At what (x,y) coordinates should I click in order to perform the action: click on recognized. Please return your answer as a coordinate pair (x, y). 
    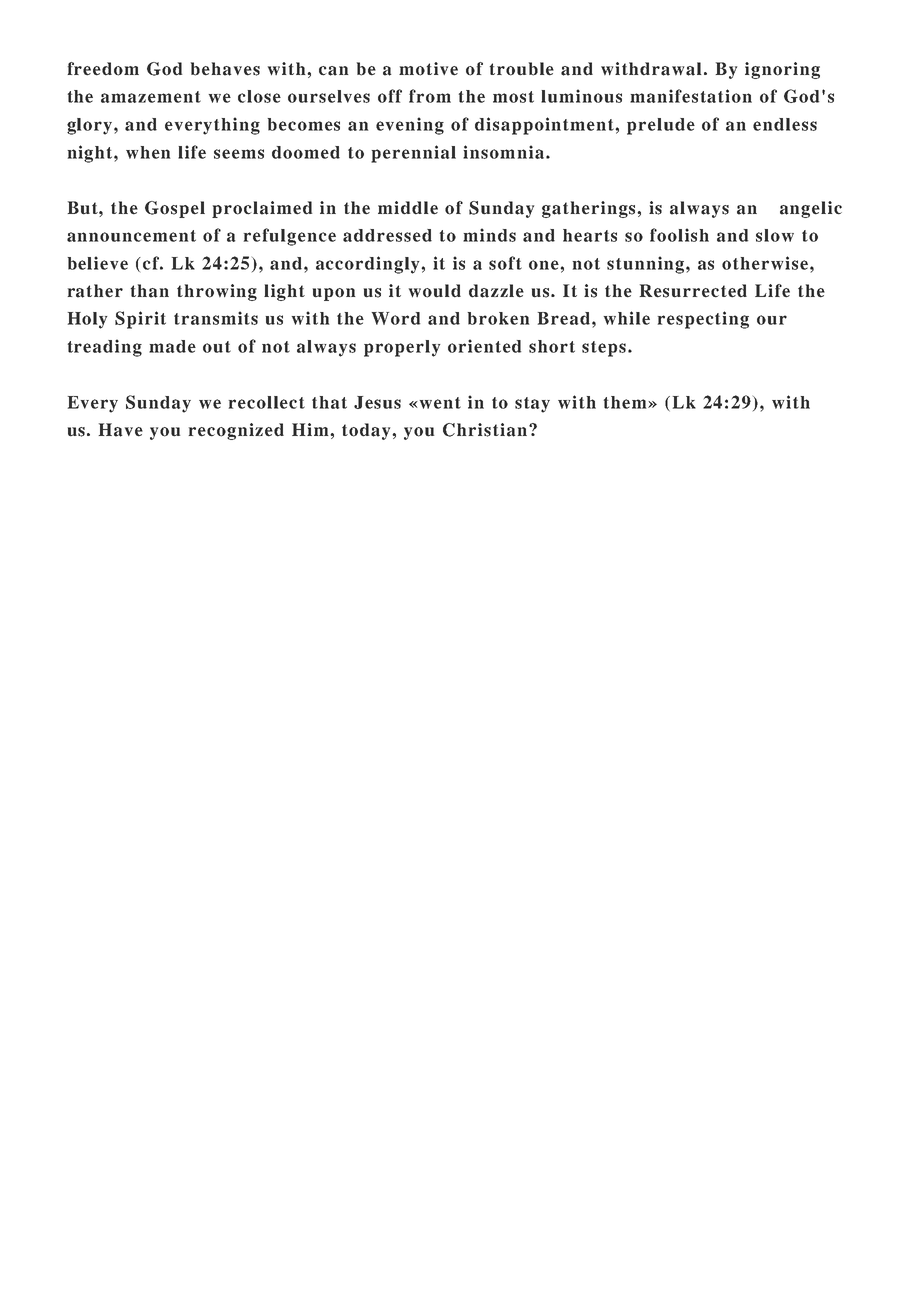
    Looking at the image, I should click on (236, 431).
